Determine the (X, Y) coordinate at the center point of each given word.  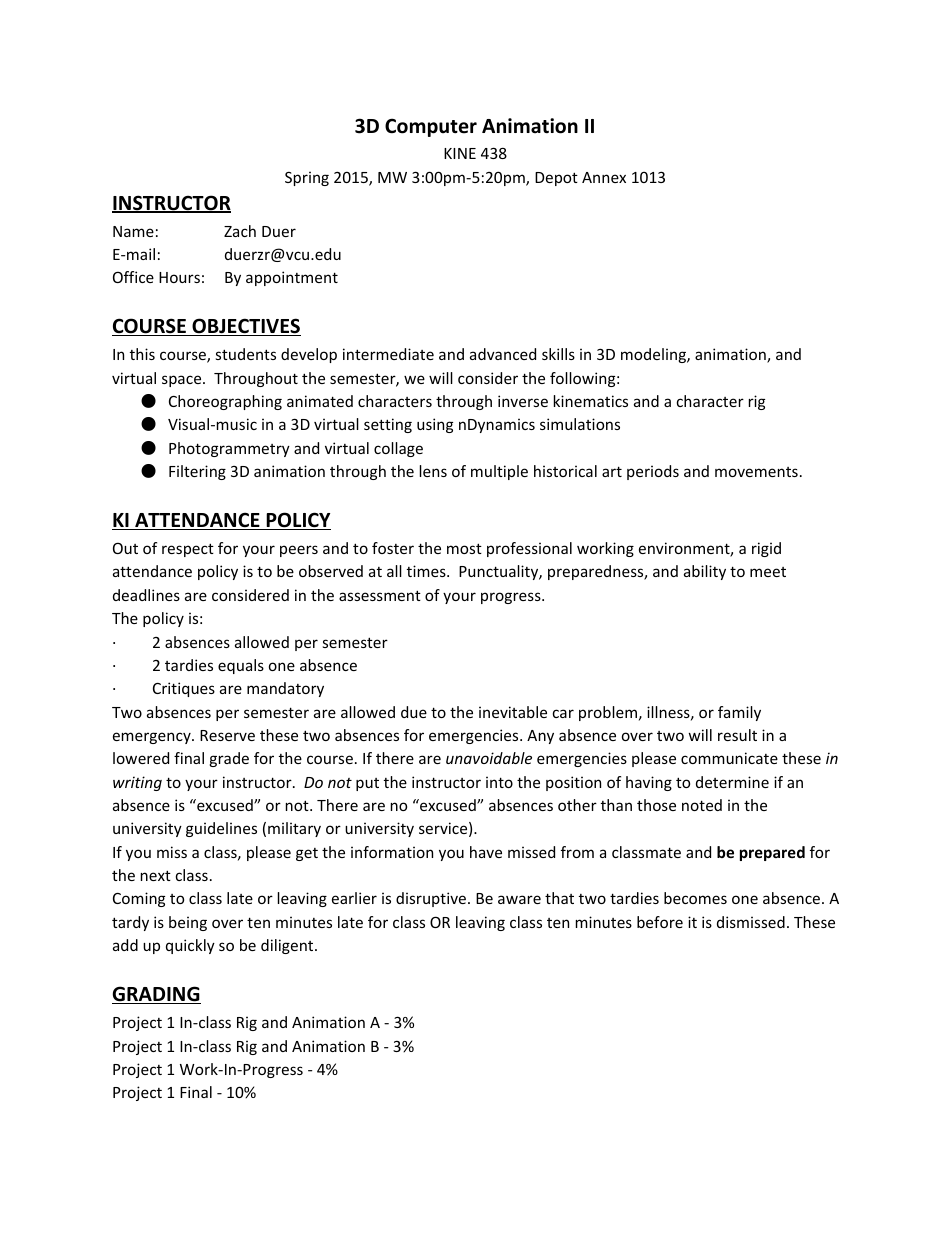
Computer (431, 127)
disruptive (432, 899)
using (435, 425)
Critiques (184, 689)
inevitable (513, 712)
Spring (307, 178)
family (739, 713)
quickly (190, 946)
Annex (604, 177)
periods (653, 472)
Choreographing (225, 402)
